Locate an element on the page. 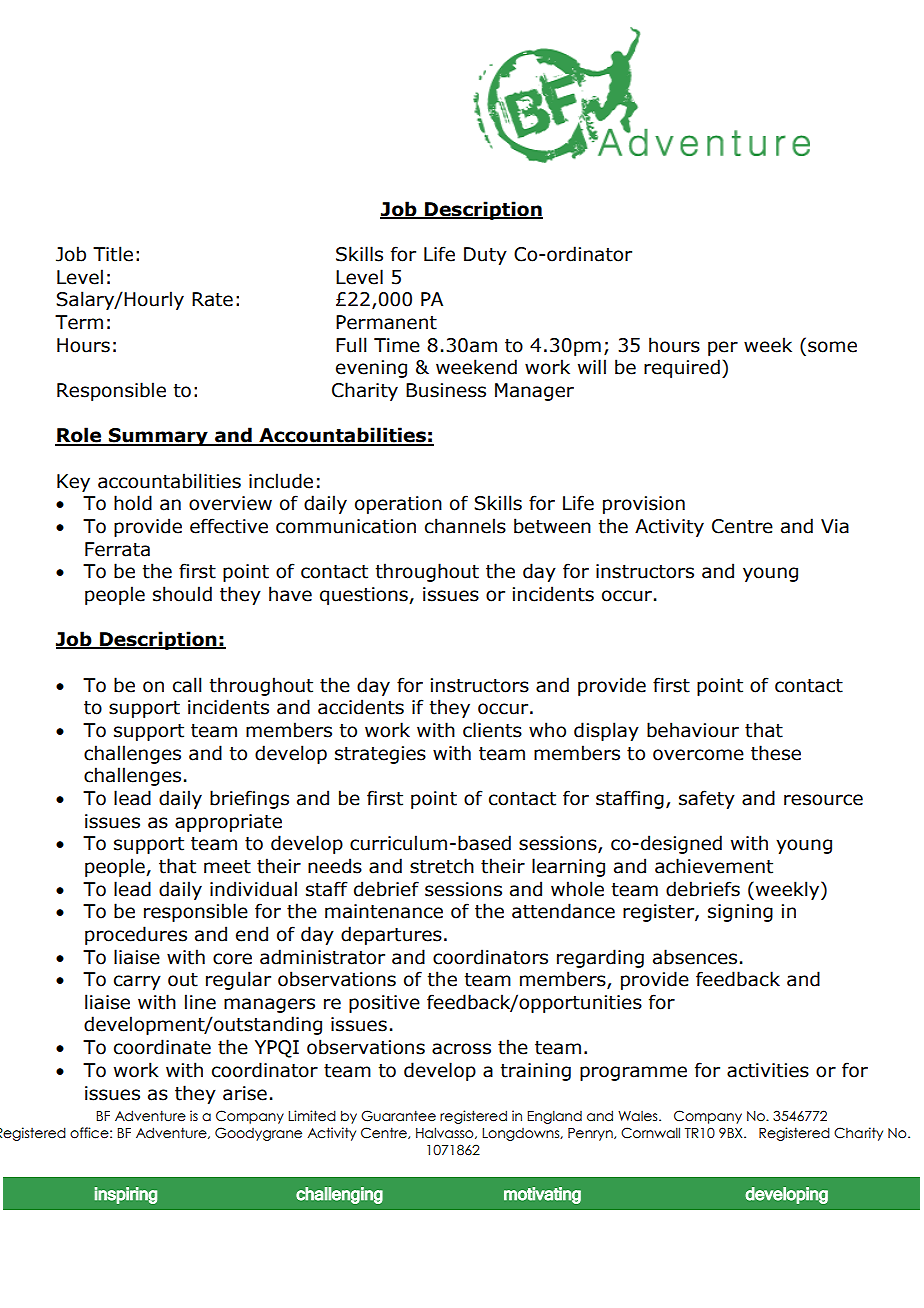 The image size is (924, 1308). inspiring is located at coordinates (126, 1195).
